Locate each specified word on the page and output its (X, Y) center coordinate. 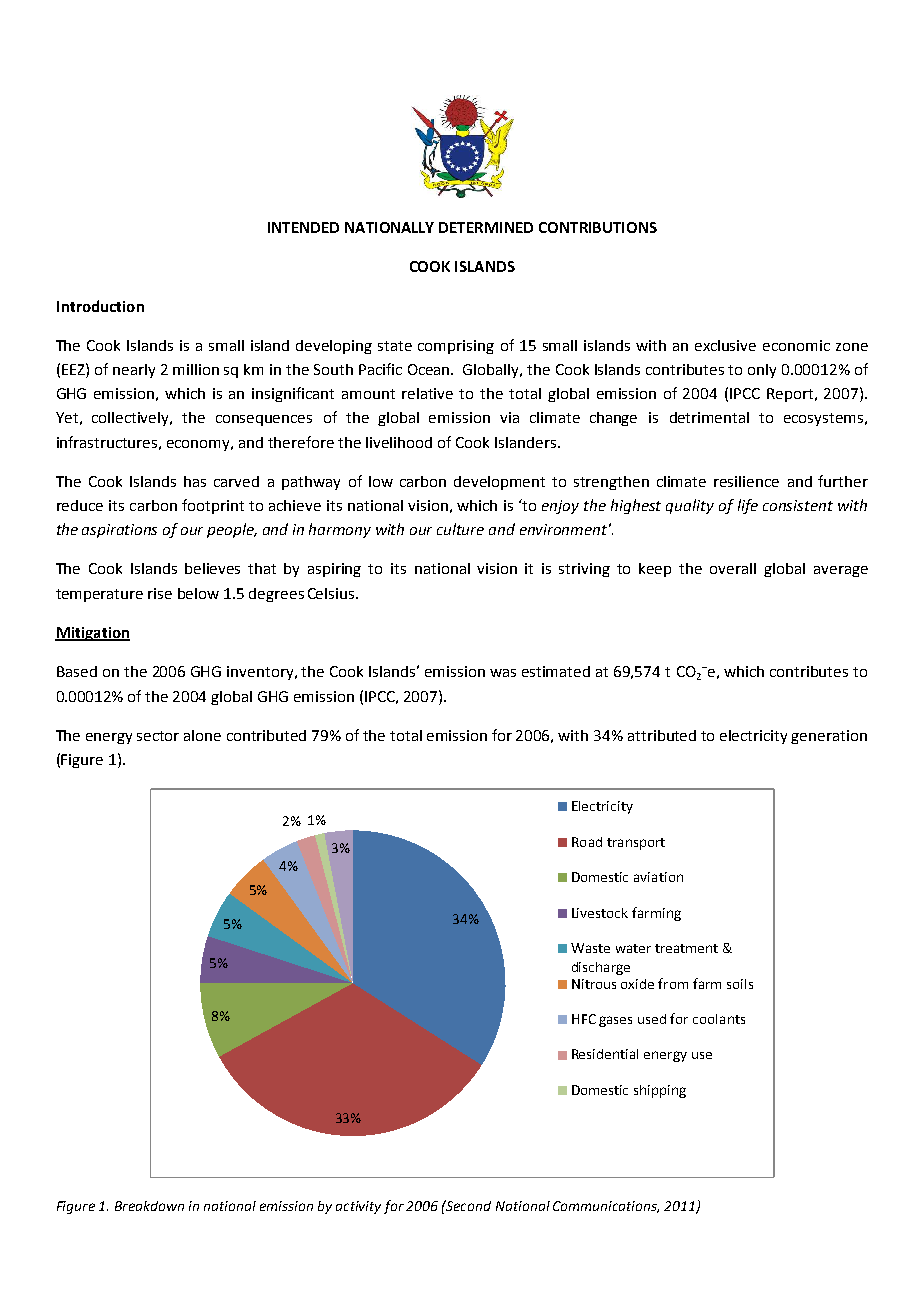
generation (829, 737)
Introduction (100, 306)
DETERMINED (486, 227)
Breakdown (149, 1206)
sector (158, 736)
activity (358, 1207)
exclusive (725, 345)
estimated (556, 671)
